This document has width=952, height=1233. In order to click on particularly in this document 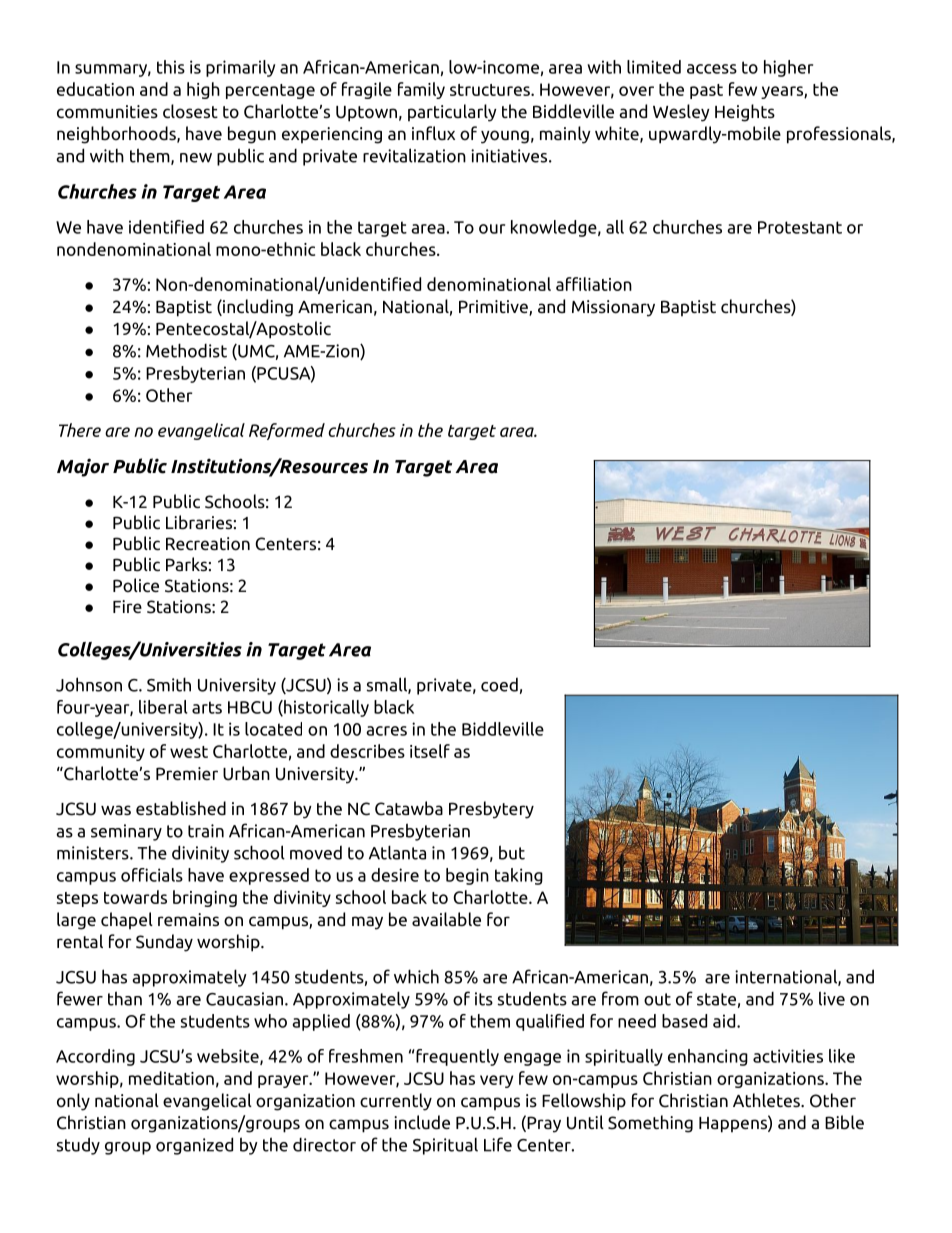, I will do `click(452, 113)`.
